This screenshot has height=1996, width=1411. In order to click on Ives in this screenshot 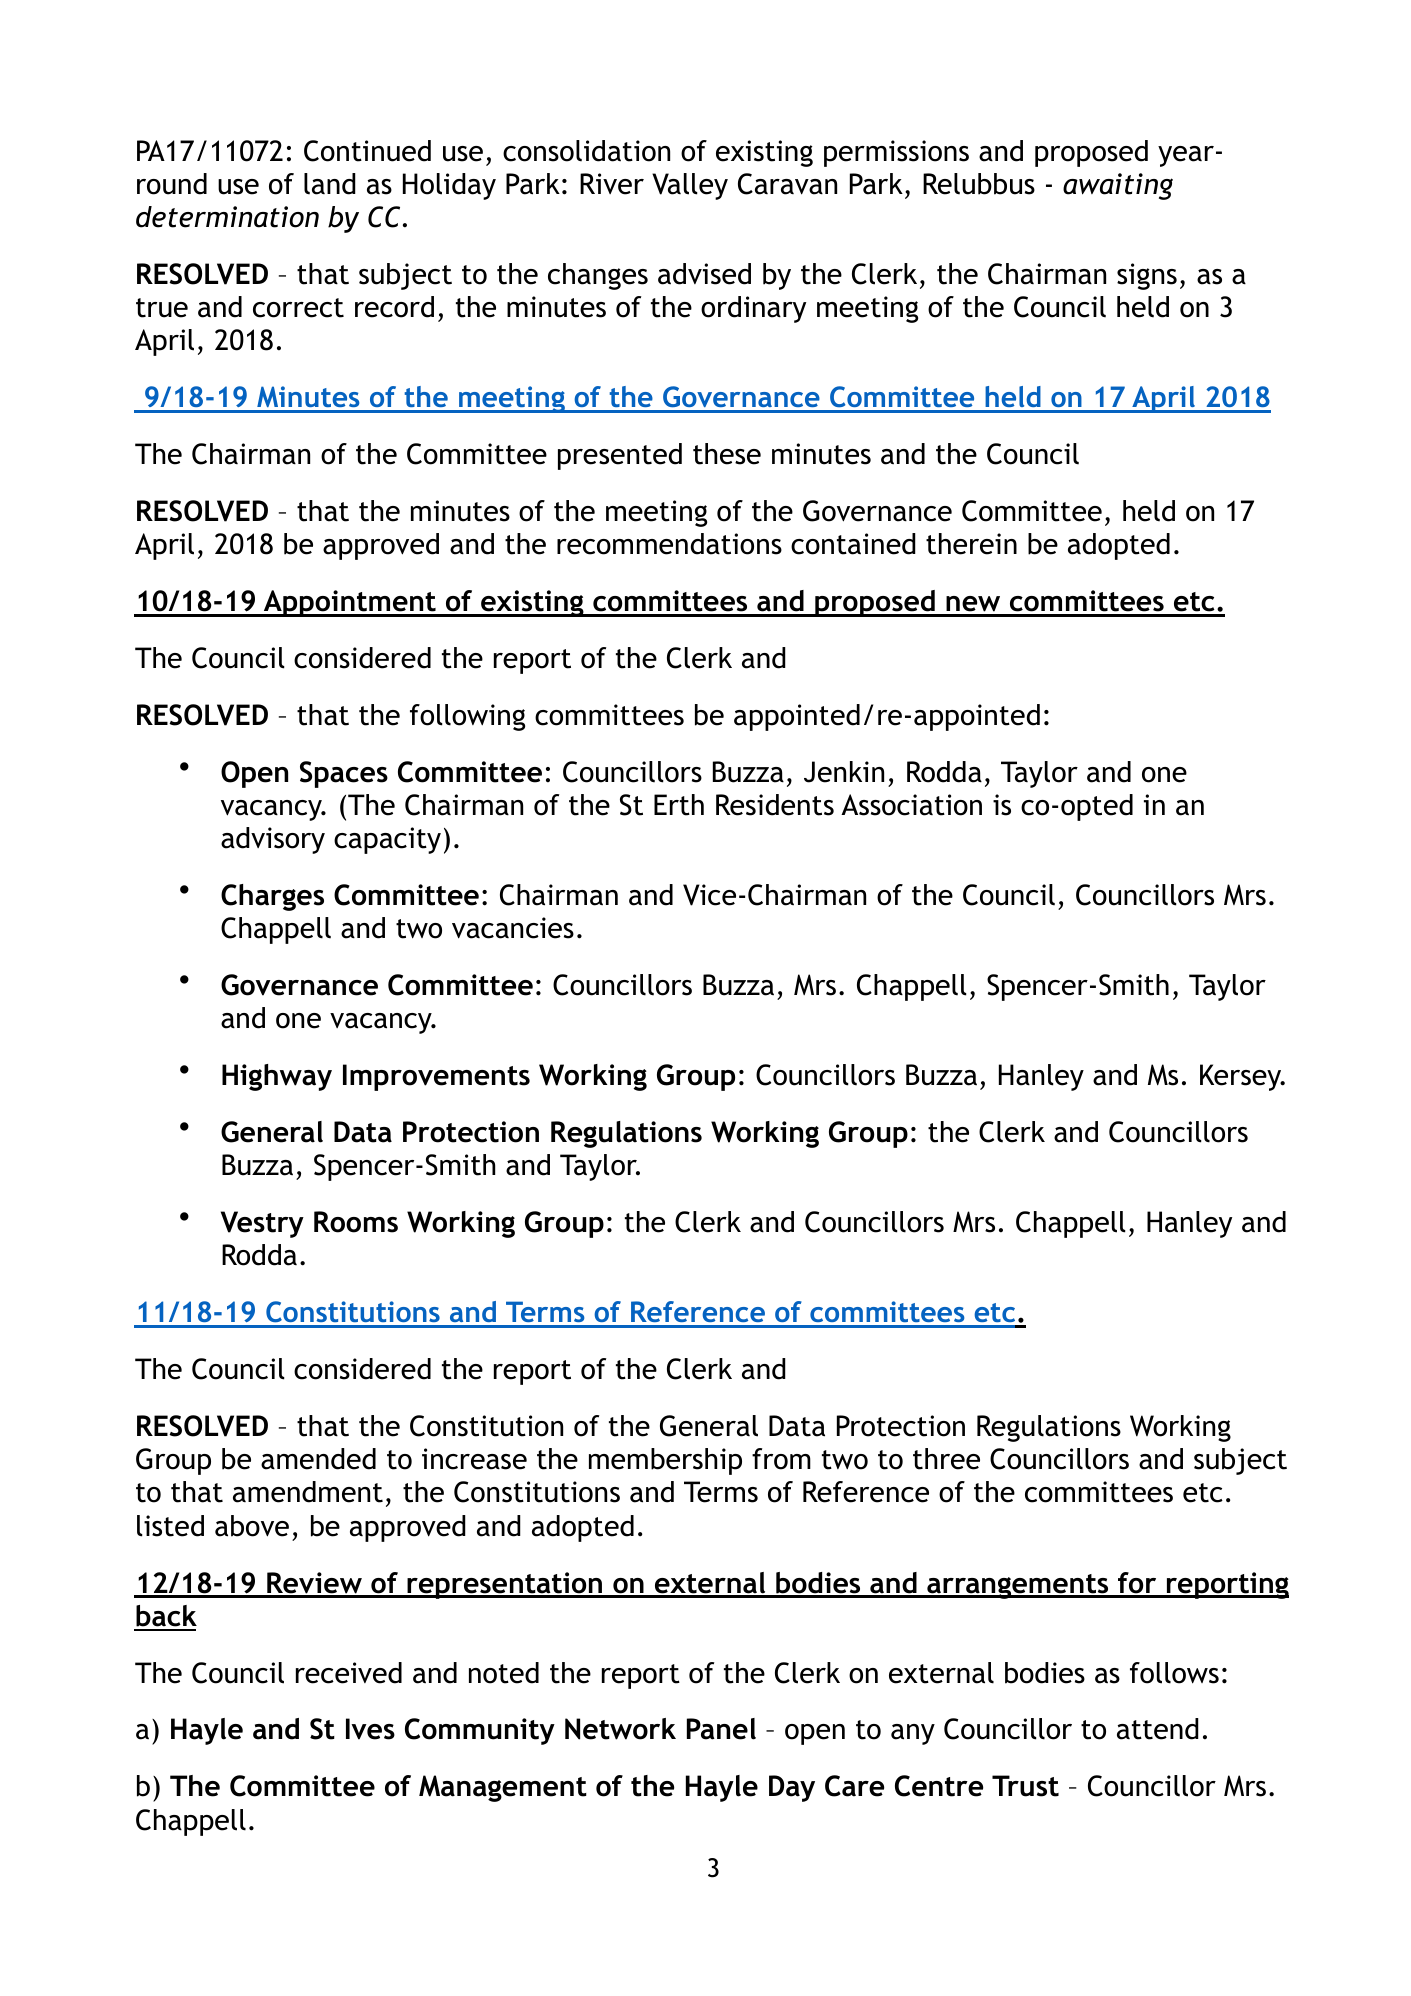, I will do `click(370, 1729)`.
